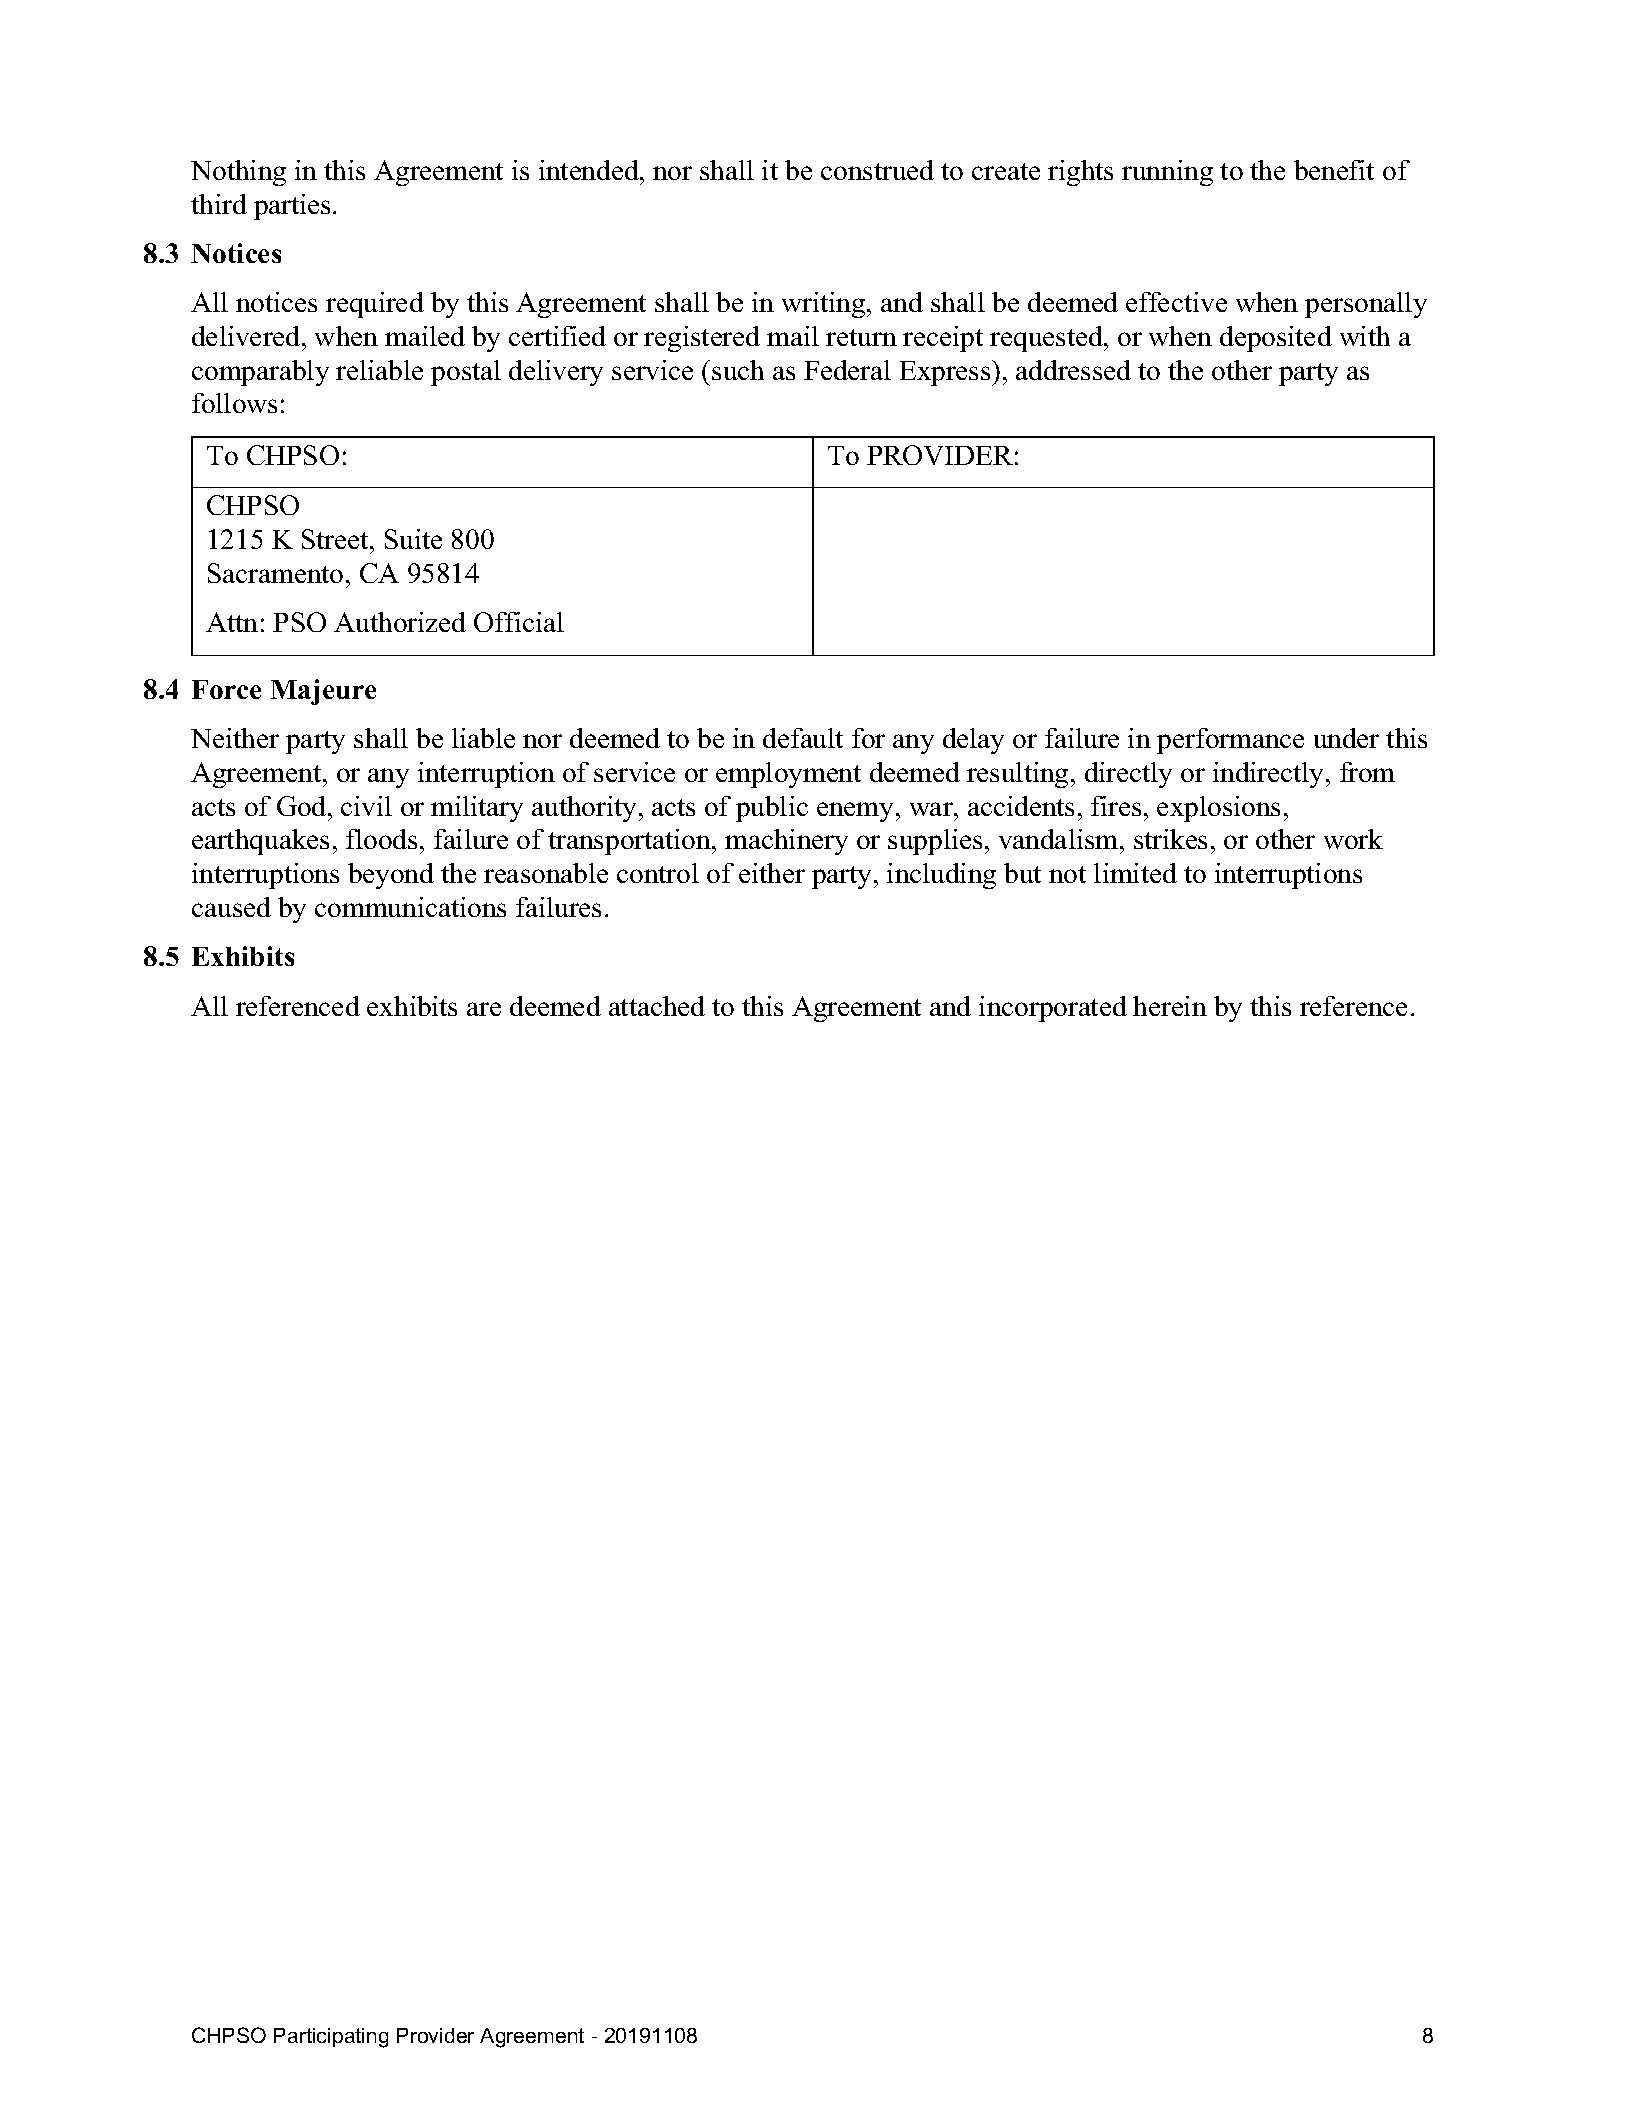 This screenshot has width=1626, height=2105. What do you see at coordinates (1167, 173) in the screenshot?
I see `running` at bounding box center [1167, 173].
